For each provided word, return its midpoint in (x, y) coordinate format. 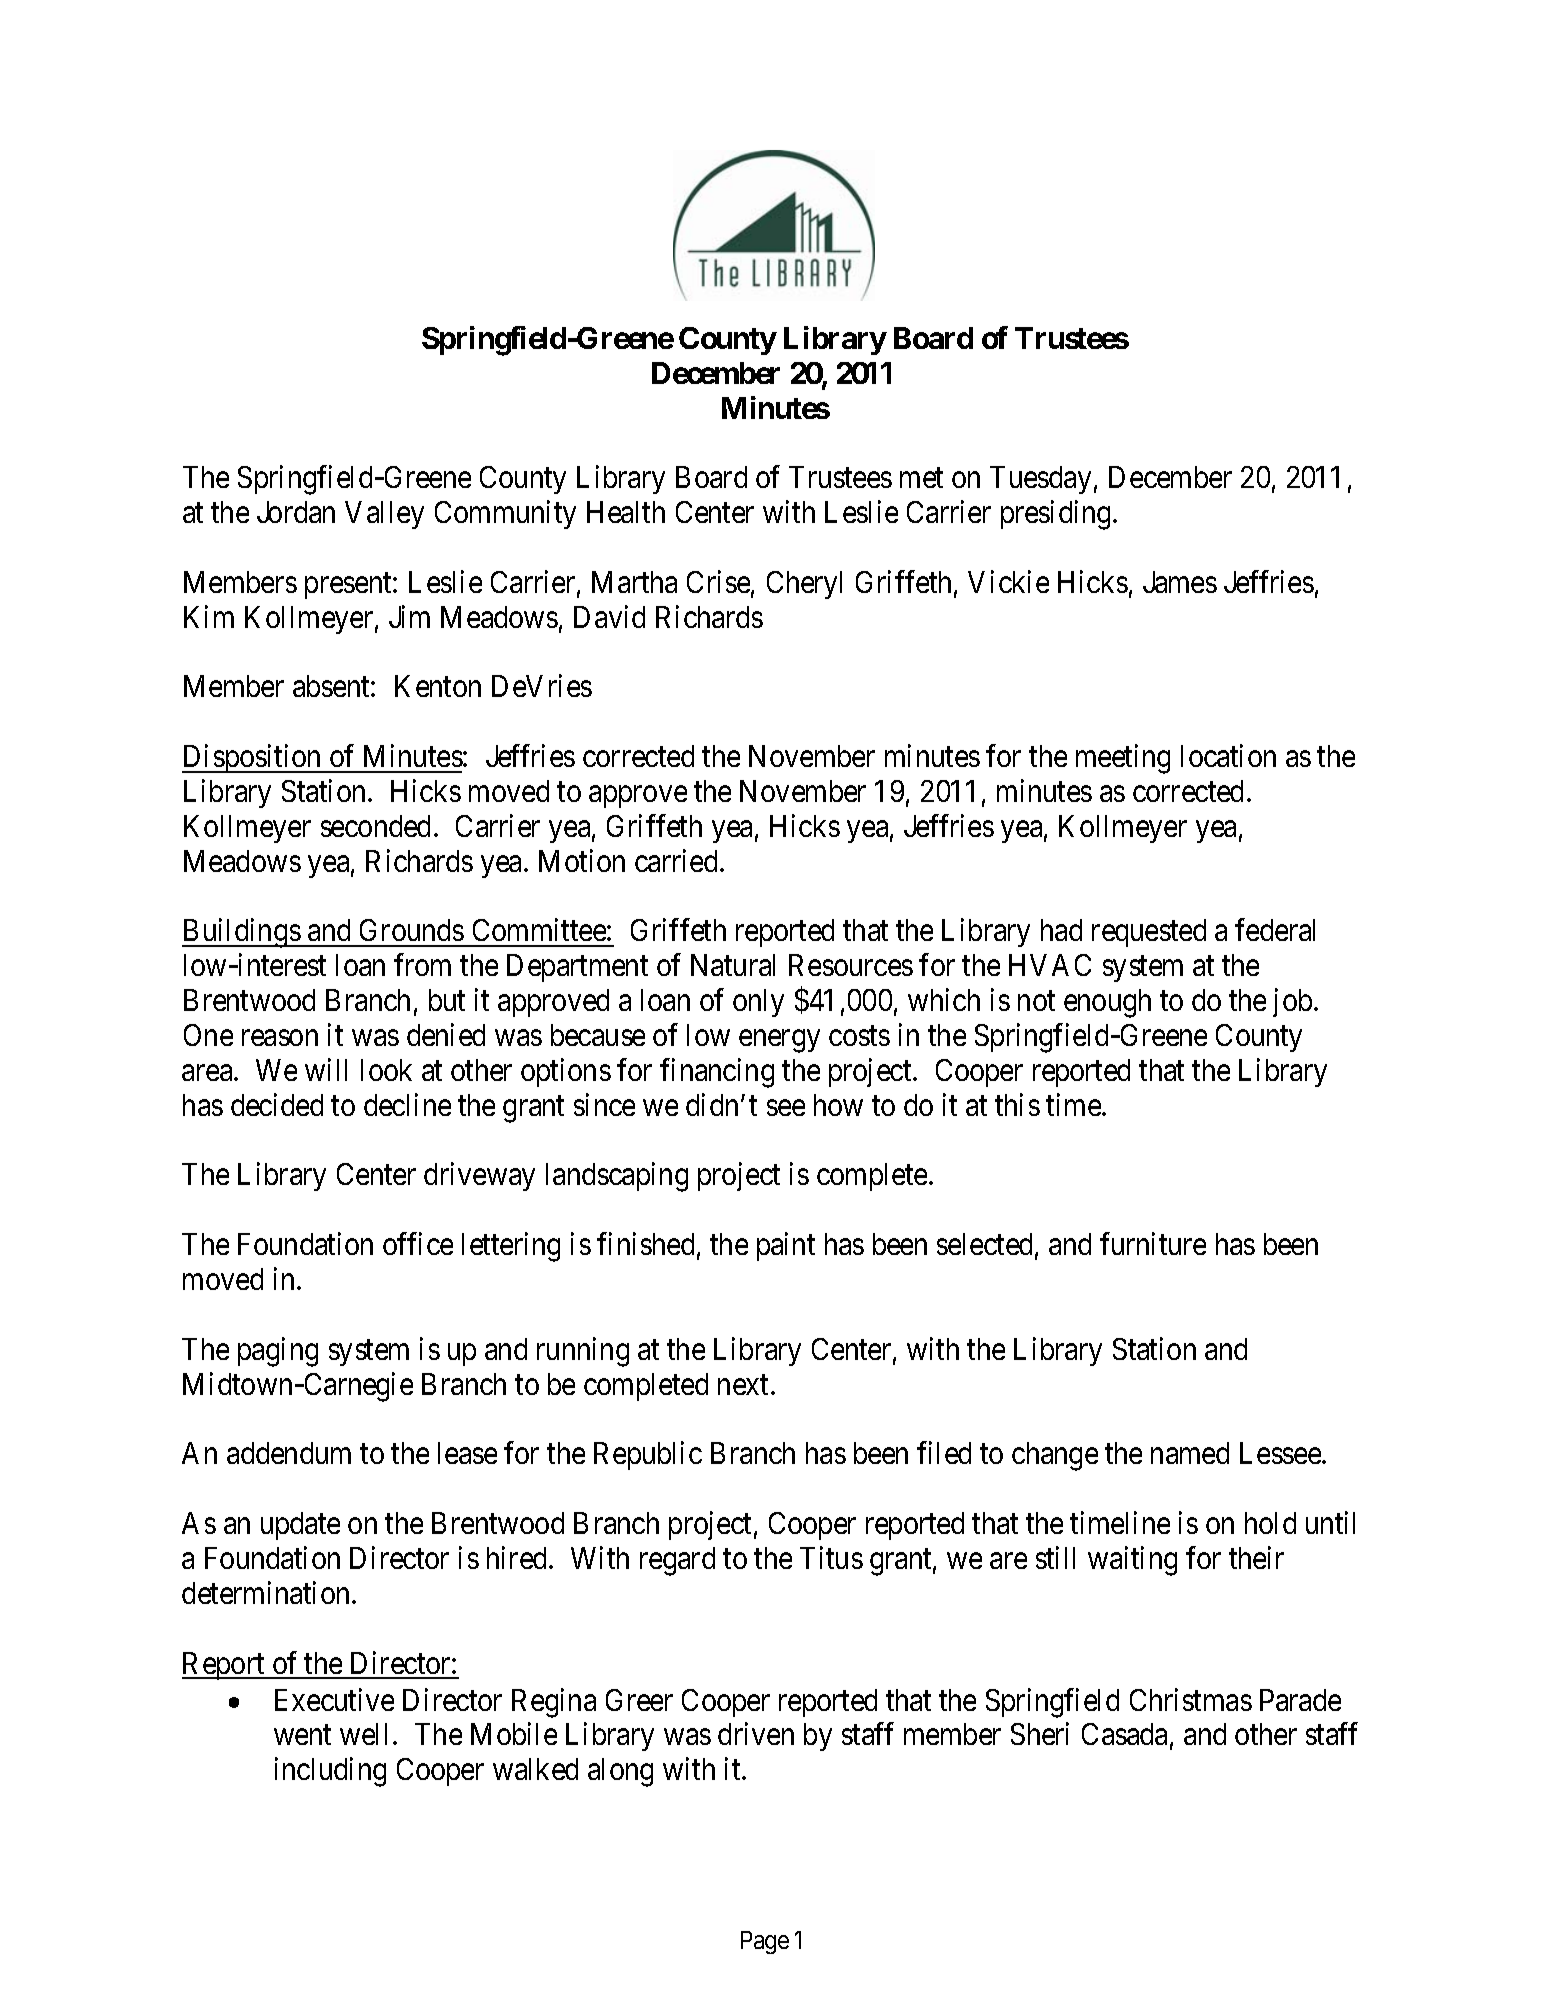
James (1180, 582)
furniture (1153, 1243)
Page (765, 1942)
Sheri (1040, 1734)
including (330, 1772)
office (418, 1243)
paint (786, 1246)
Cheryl (804, 585)
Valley (384, 515)
